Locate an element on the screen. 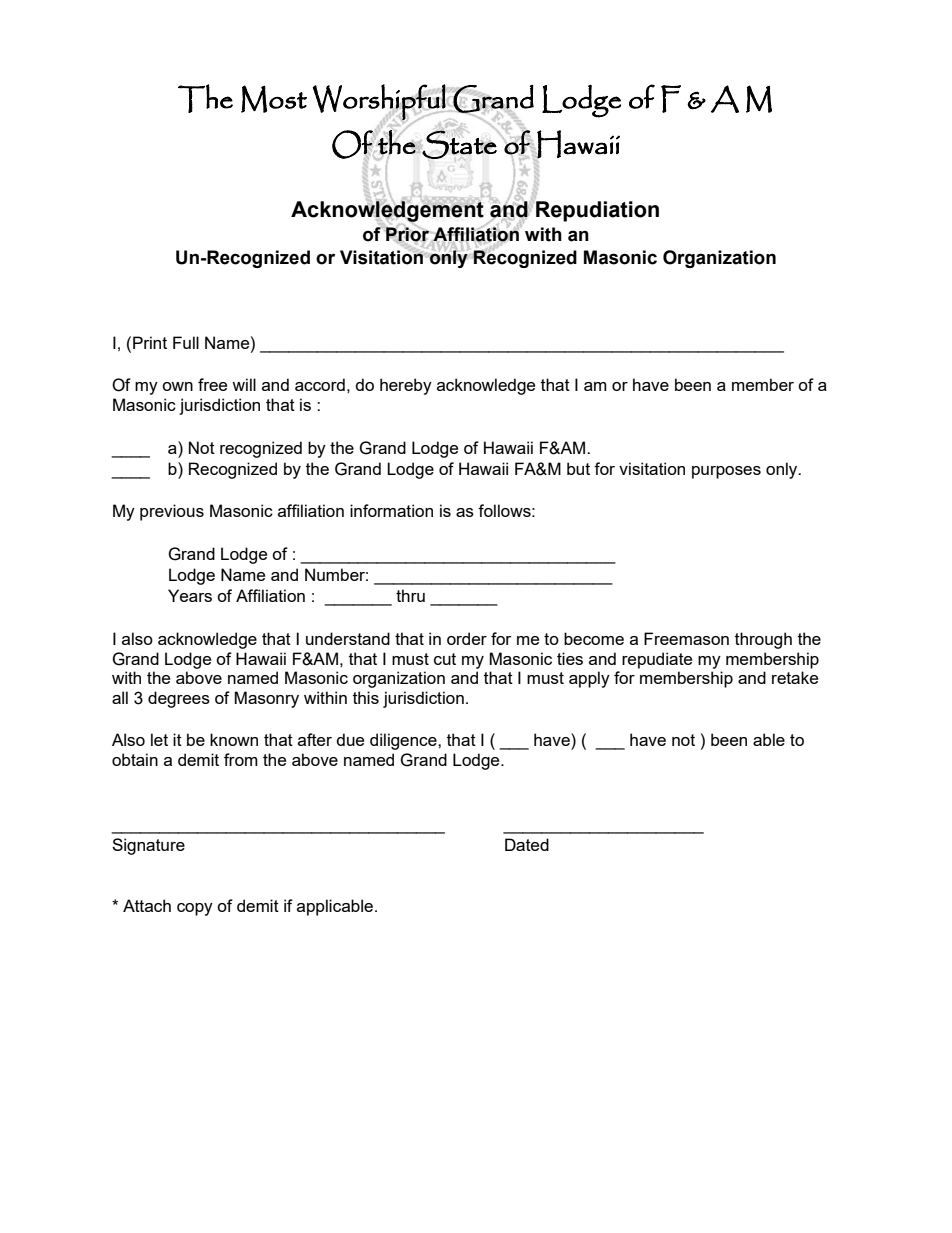  will is located at coordinates (244, 384).
